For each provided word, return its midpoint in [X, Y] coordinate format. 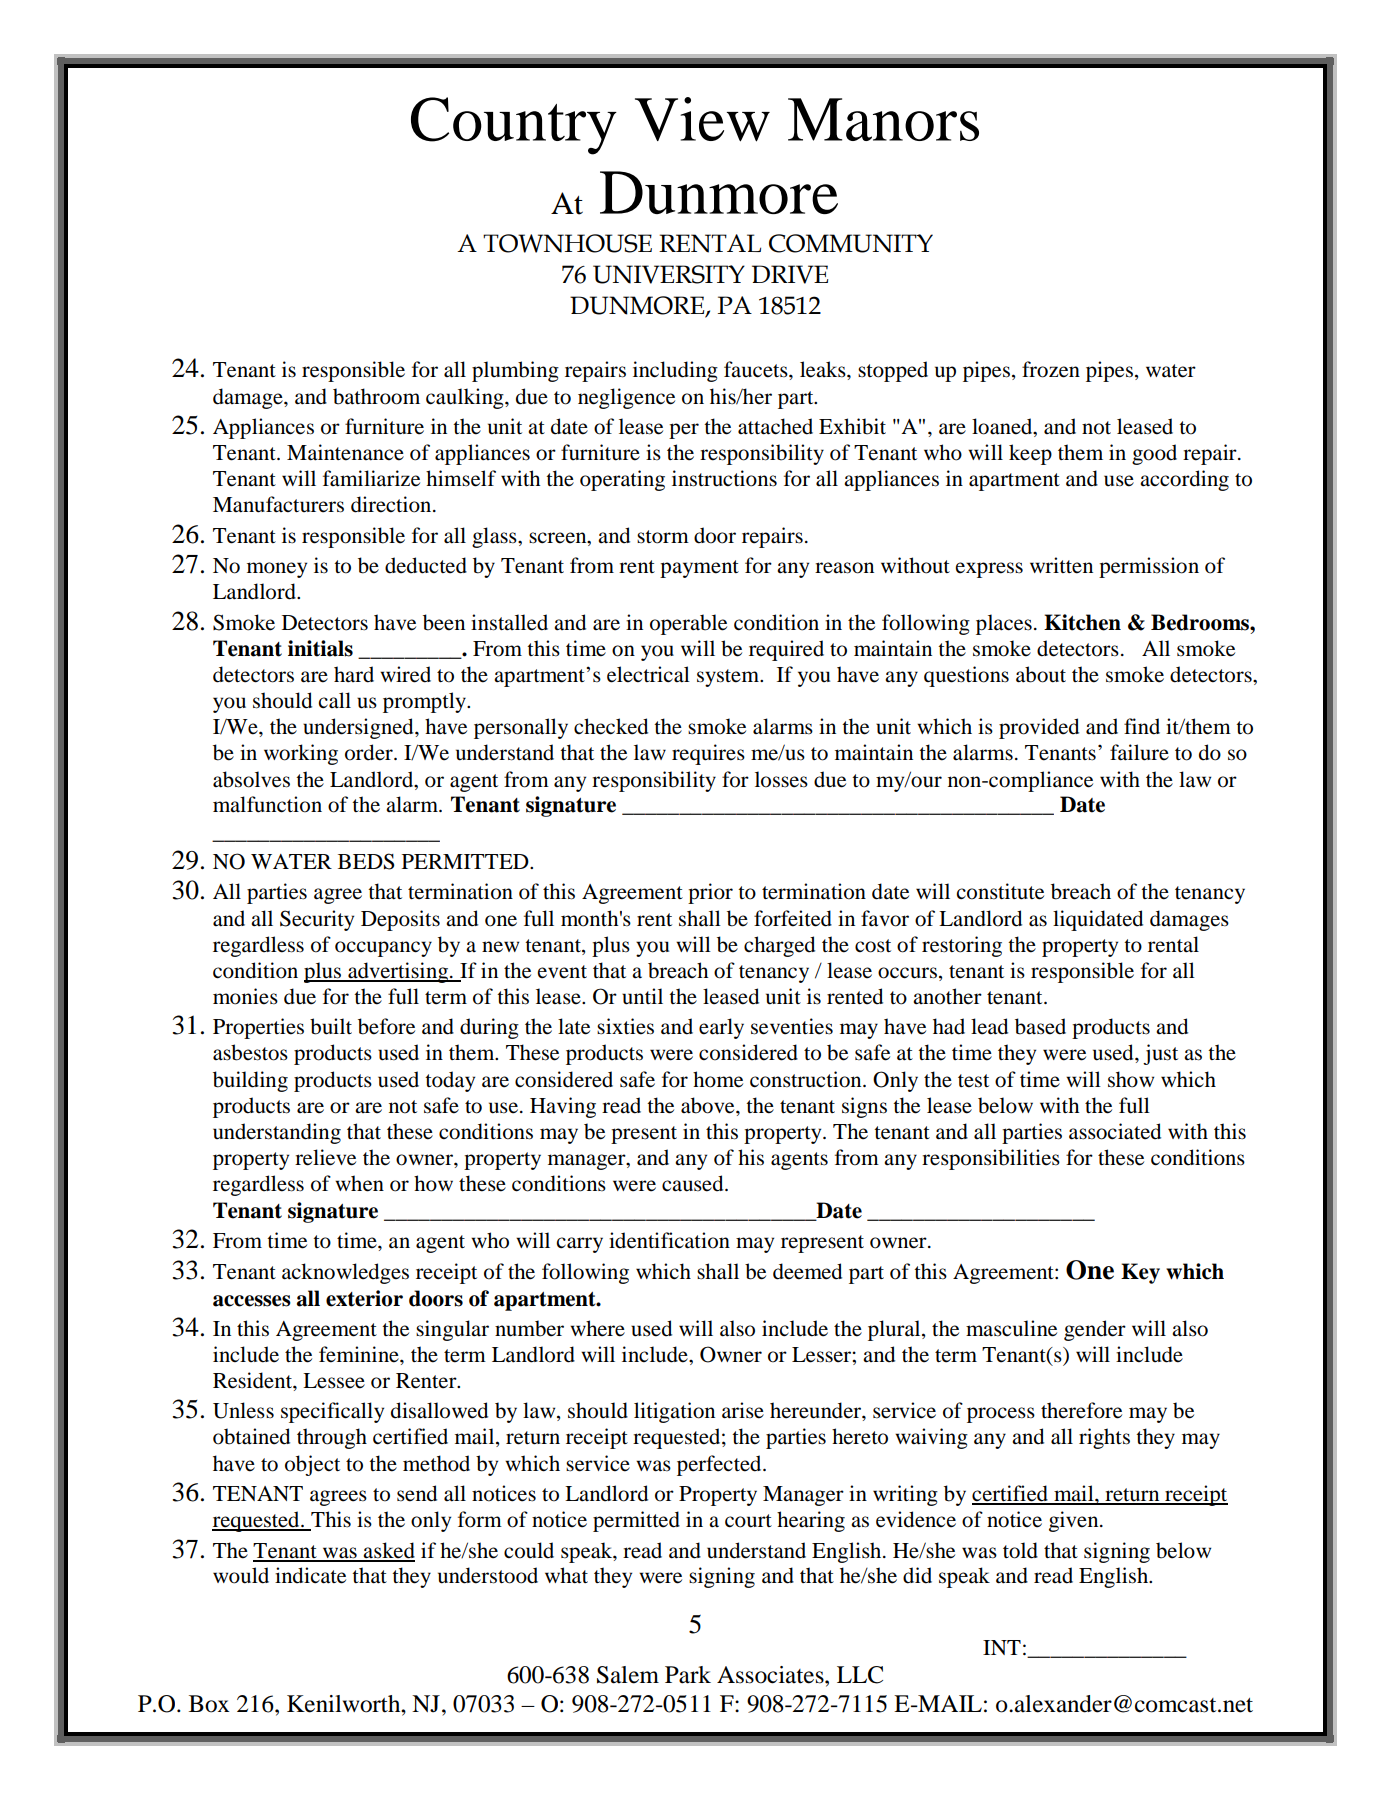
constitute [1000, 891]
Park [688, 1675]
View [702, 119]
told [1020, 1550]
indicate [310, 1575]
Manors [883, 119]
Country [514, 126]
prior [710, 893]
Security [317, 920]
